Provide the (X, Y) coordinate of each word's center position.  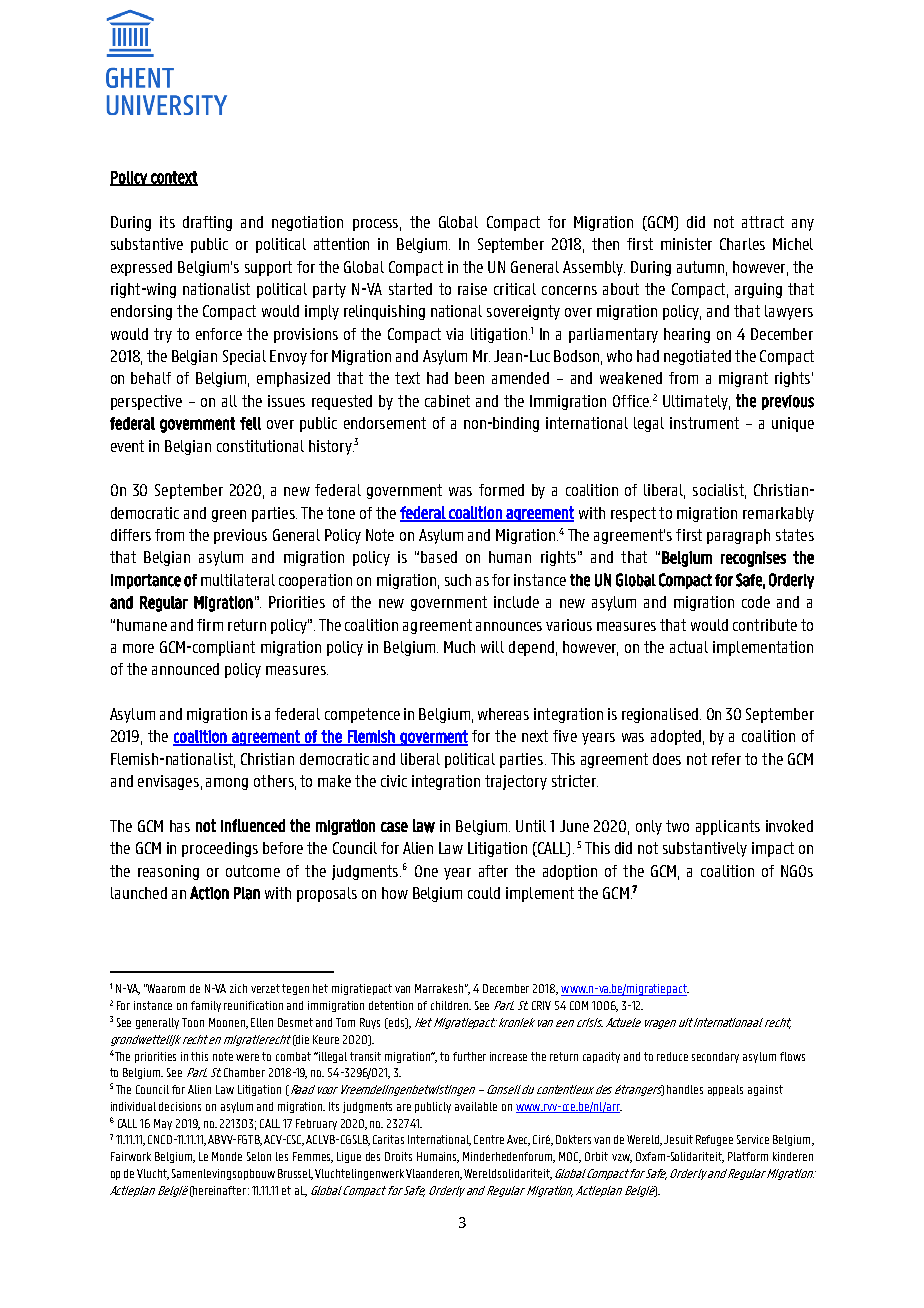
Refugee (714, 1140)
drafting (207, 223)
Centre (489, 1139)
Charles (742, 244)
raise (472, 289)
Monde (227, 1156)
